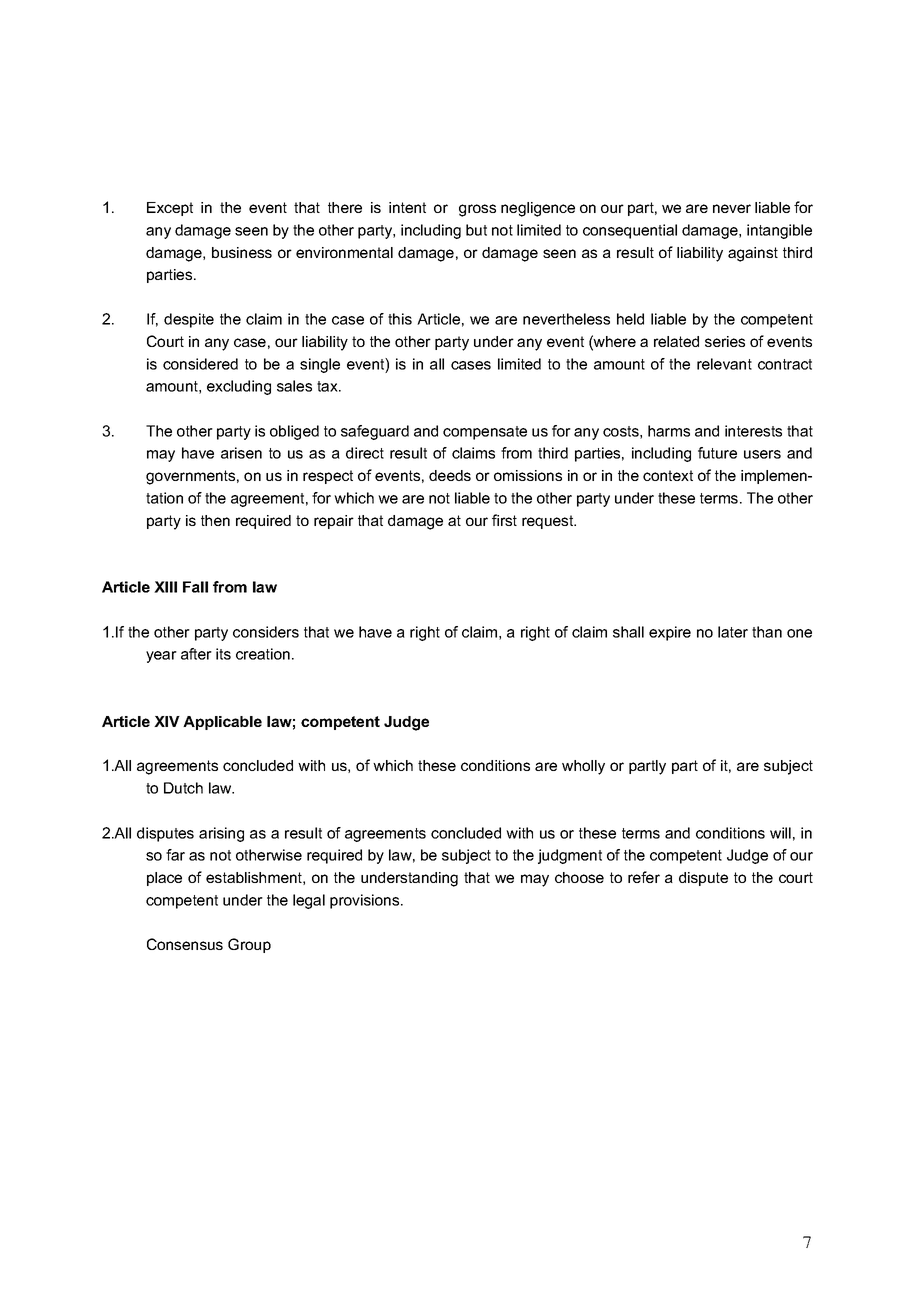  I want to click on first, so click(504, 520).
